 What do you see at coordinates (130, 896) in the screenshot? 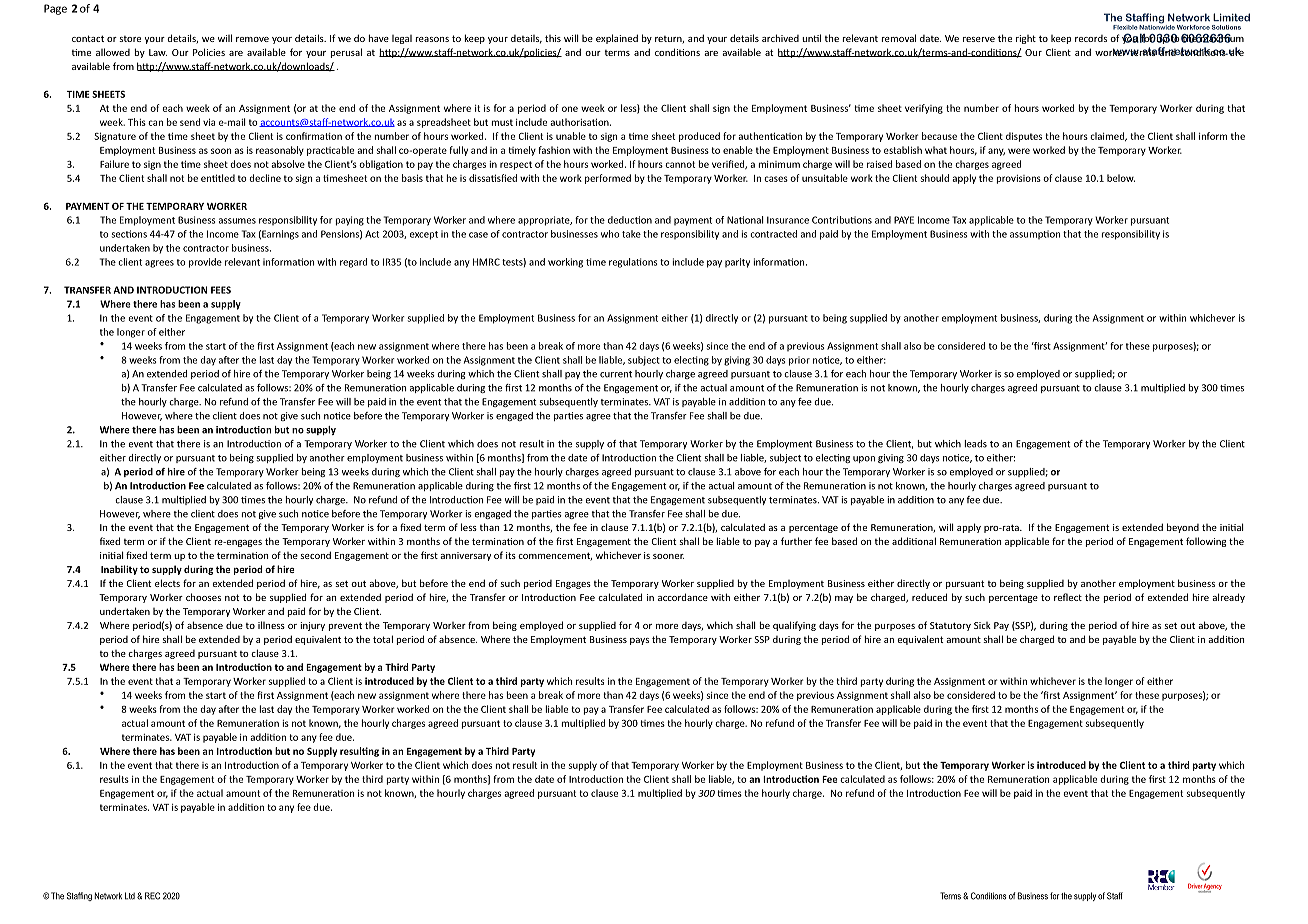
I see `Ltd` at bounding box center [130, 896].
